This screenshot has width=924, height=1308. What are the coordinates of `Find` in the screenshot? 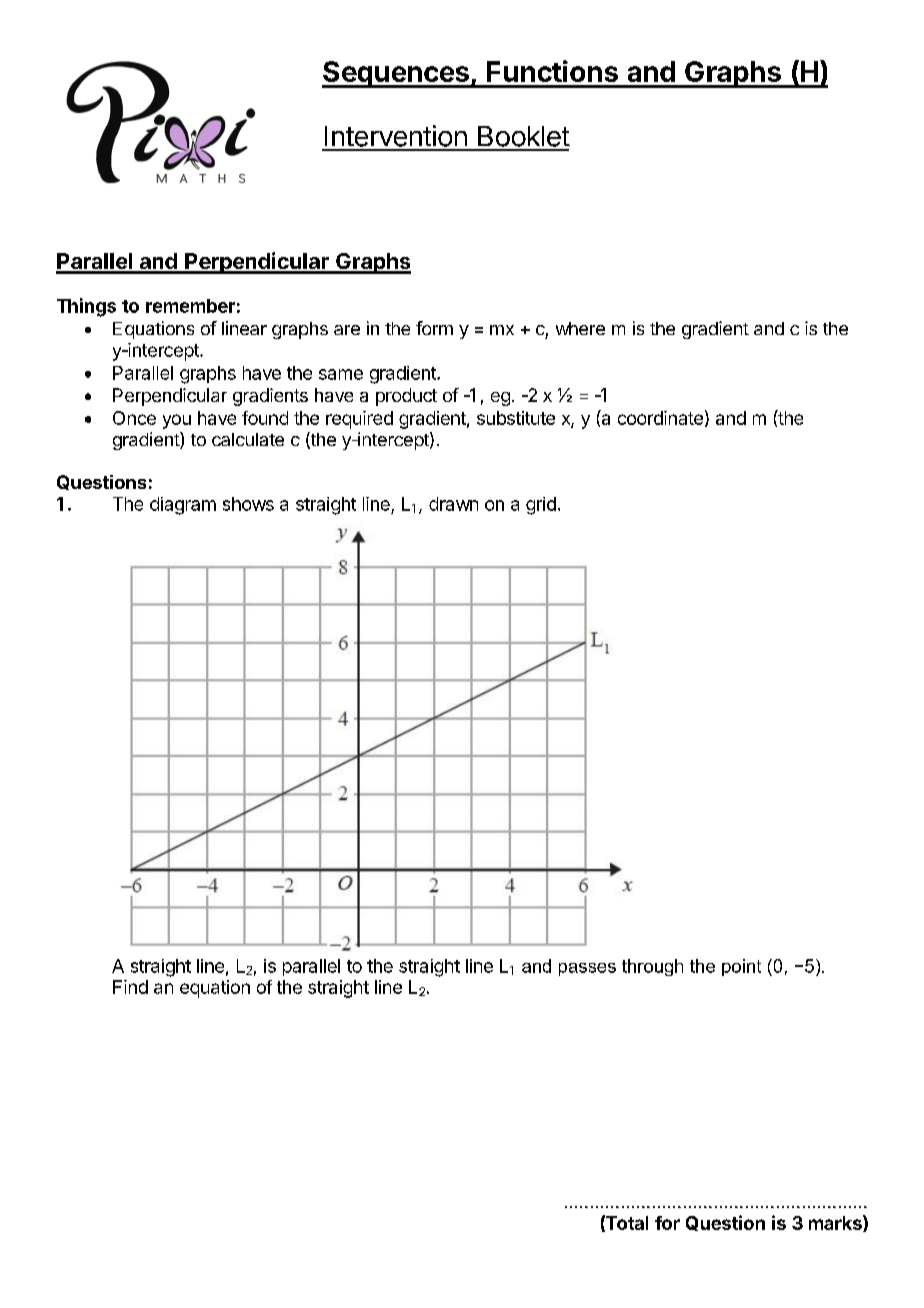 It's located at (130, 987).
